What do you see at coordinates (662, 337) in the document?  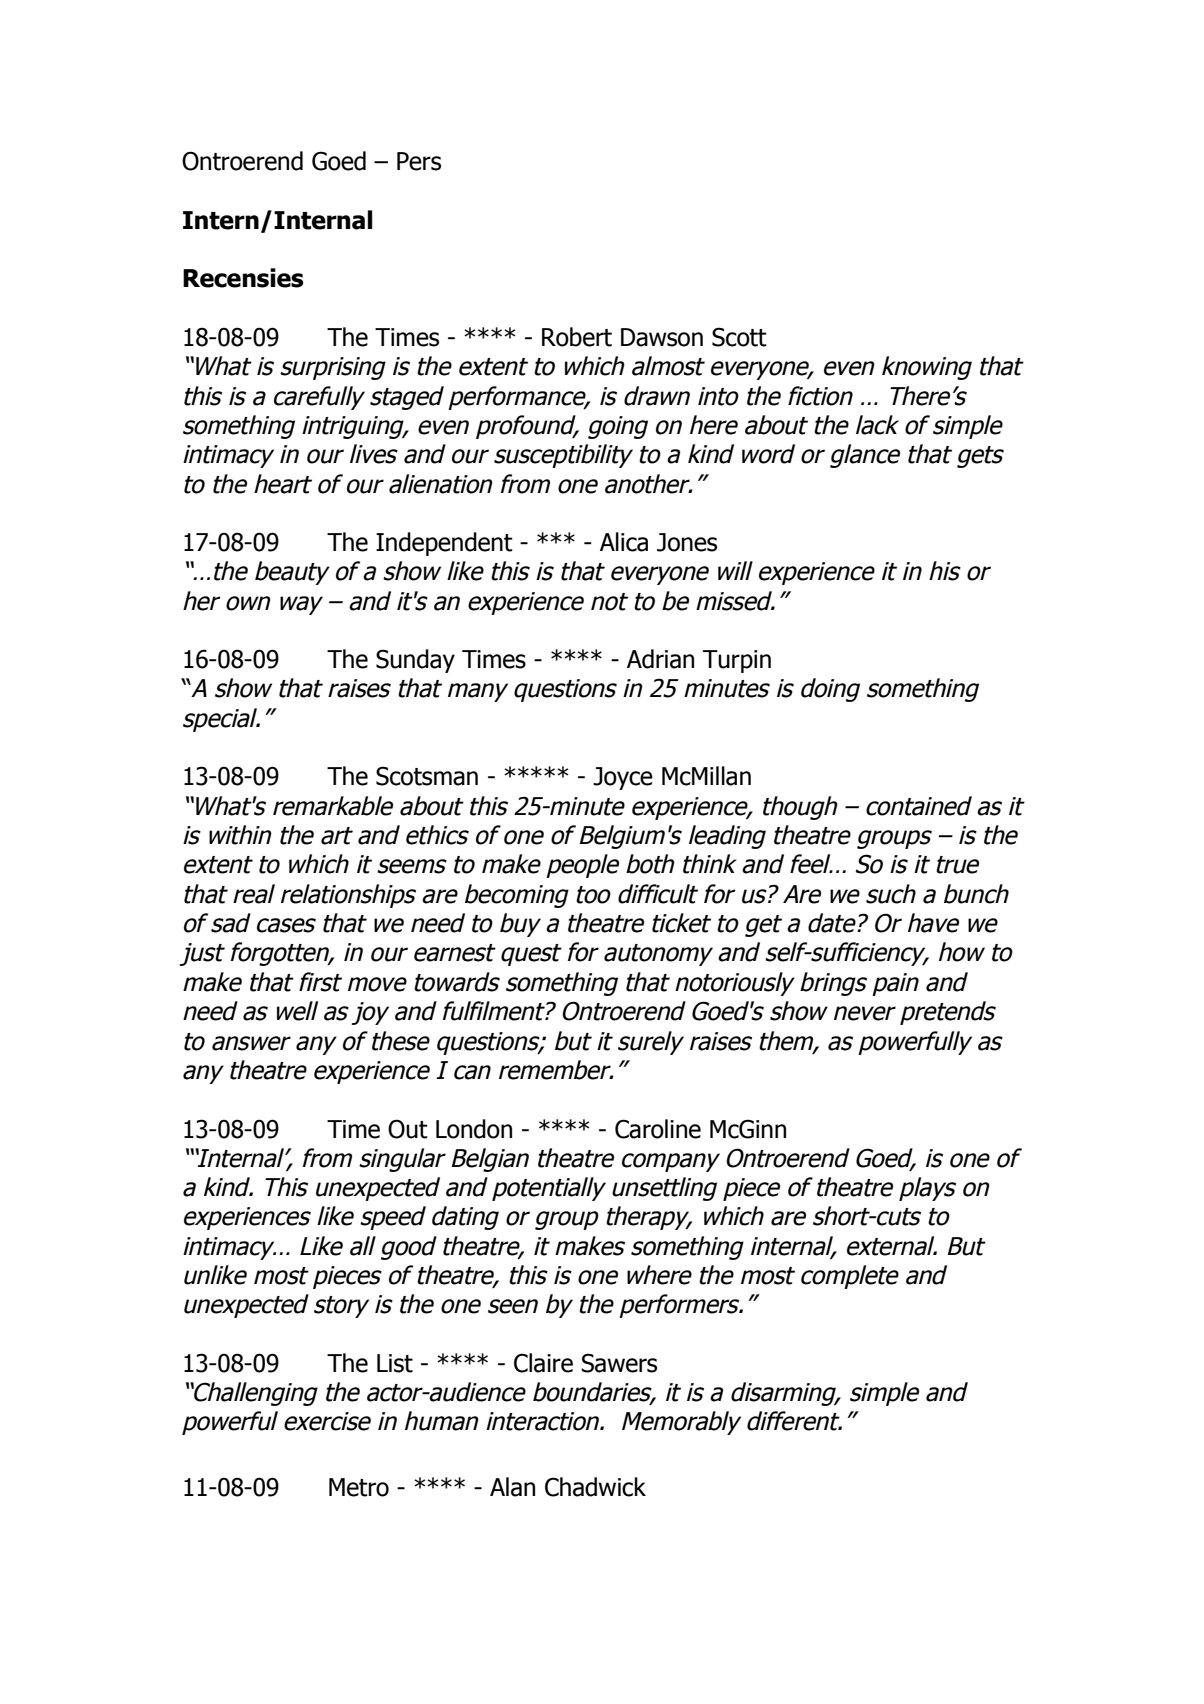 I see `Dawson` at bounding box center [662, 337].
